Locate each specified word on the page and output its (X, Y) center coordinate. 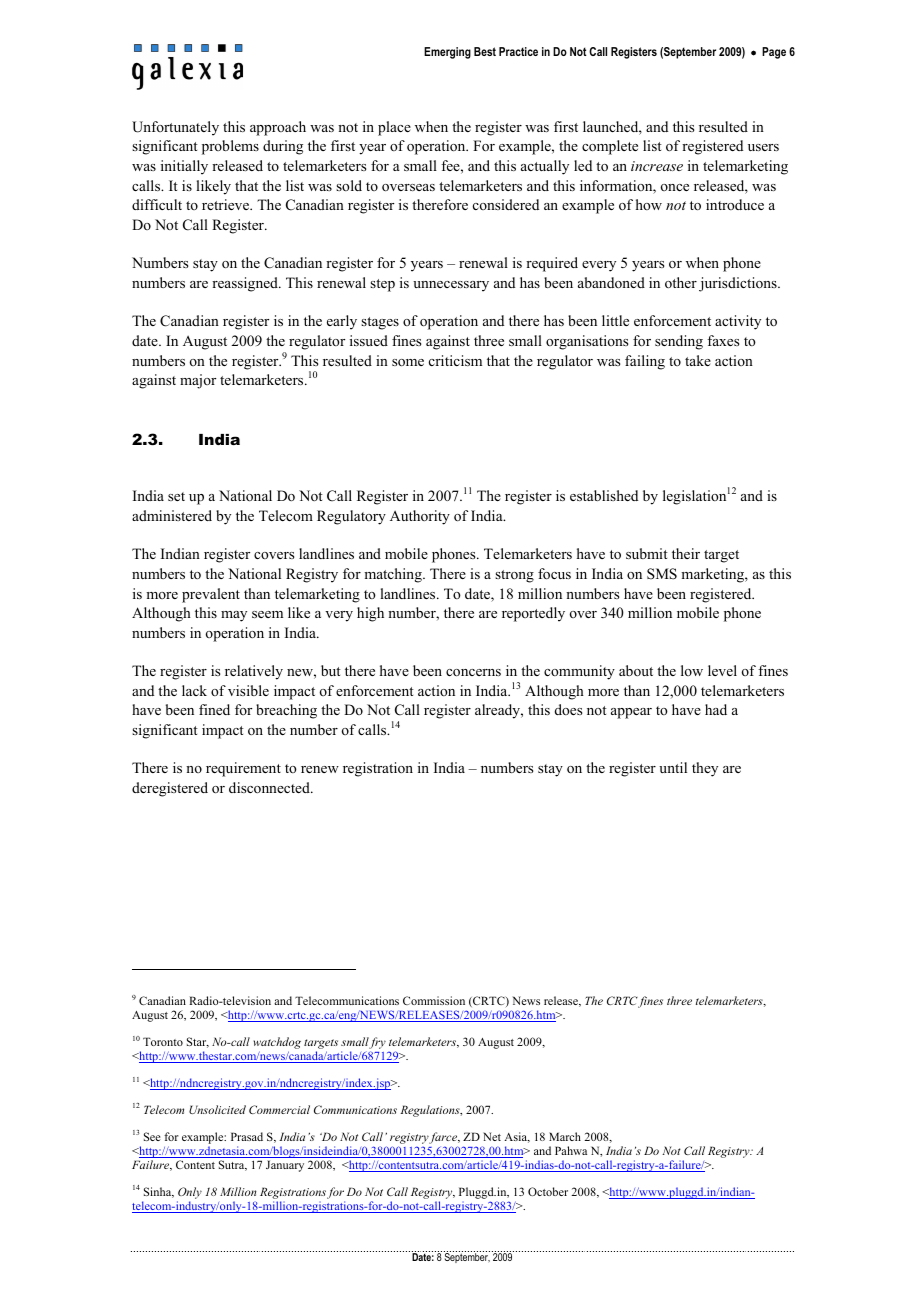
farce (444, 1138)
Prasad (247, 1136)
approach (278, 128)
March (565, 1136)
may (234, 616)
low (692, 670)
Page (774, 53)
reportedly (533, 614)
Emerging (447, 53)
